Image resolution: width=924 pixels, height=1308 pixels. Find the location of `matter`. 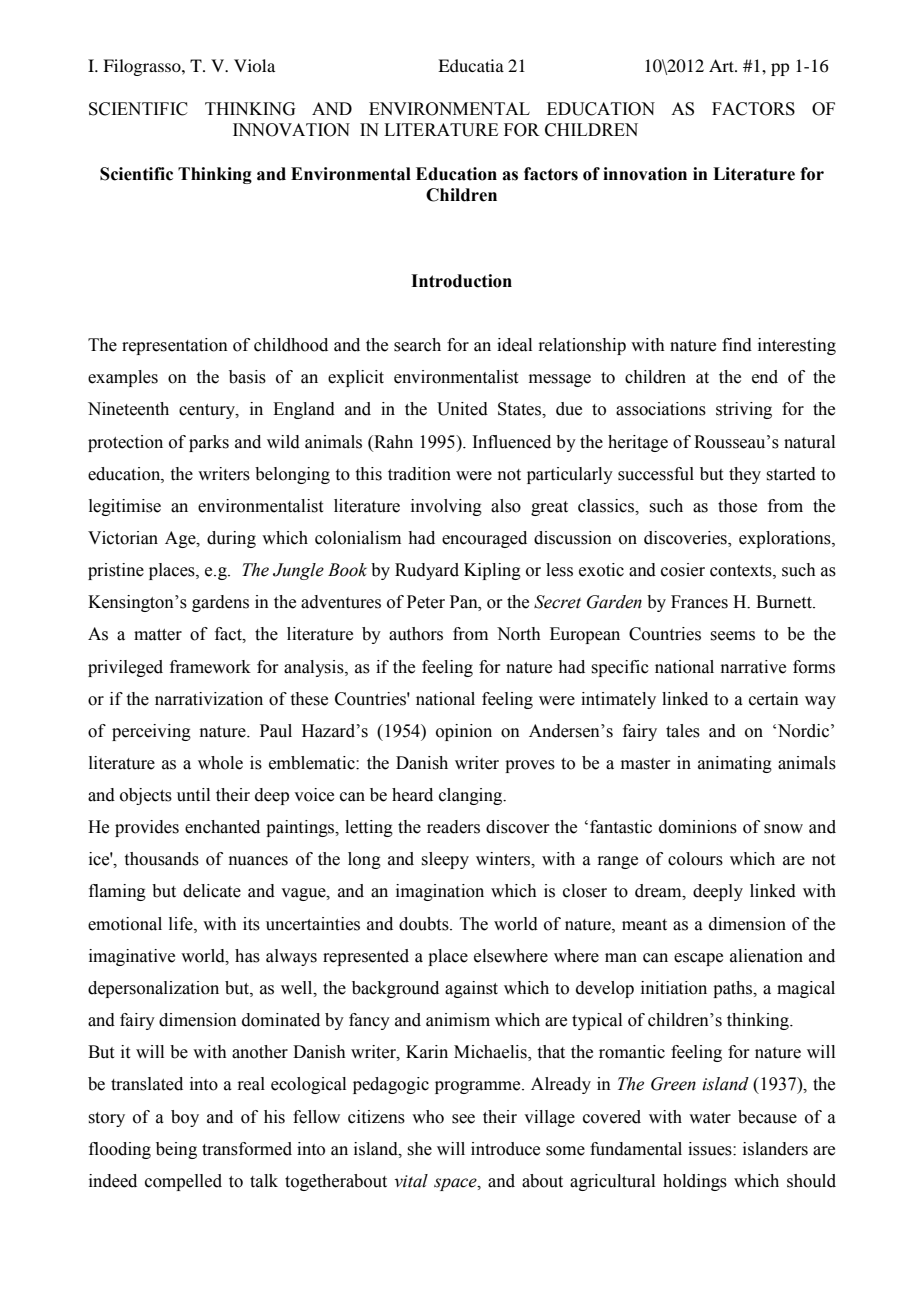

matter is located at coordinates (158, 635).
